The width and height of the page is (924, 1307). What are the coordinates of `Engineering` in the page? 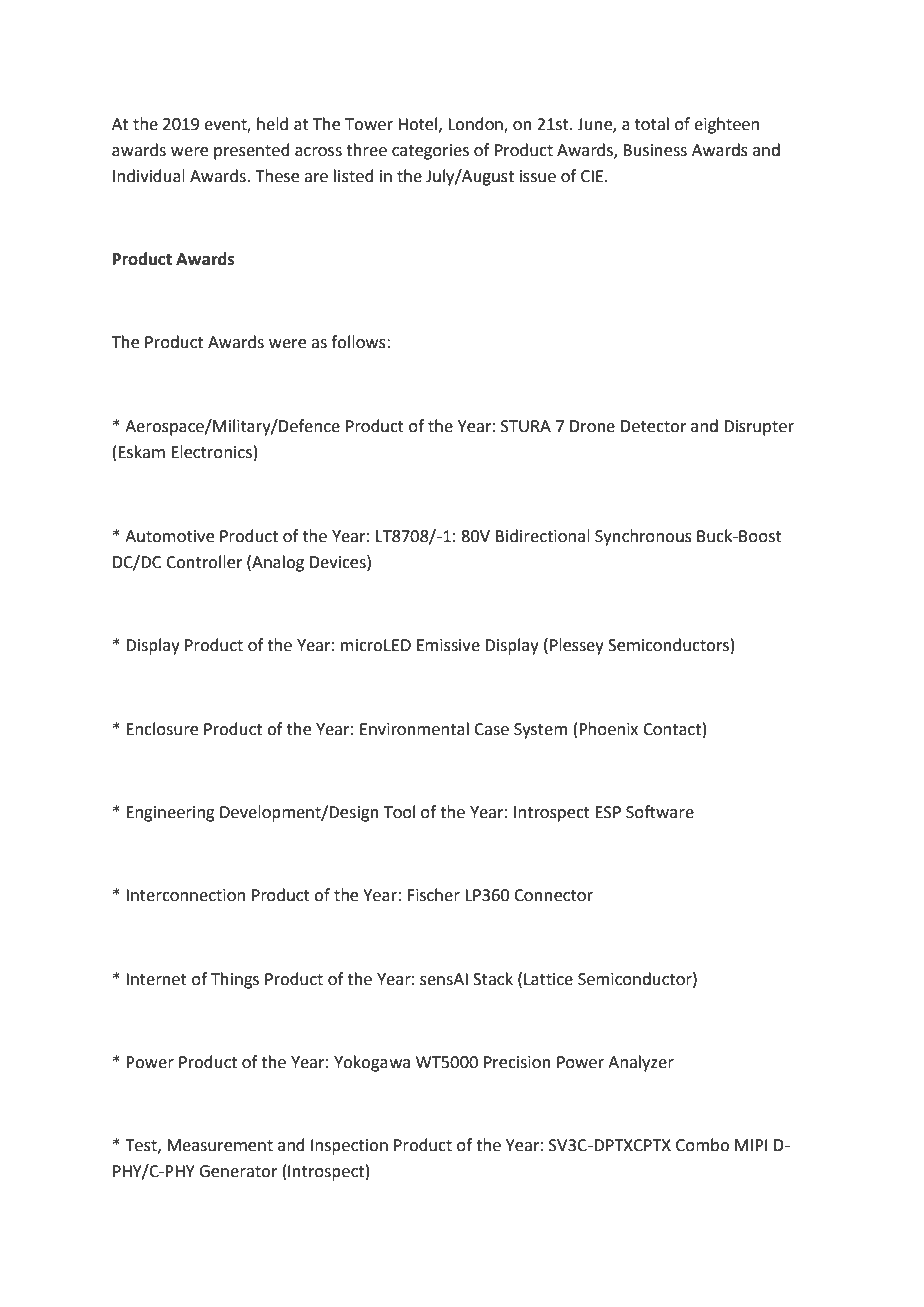 It's located at (170, 814).
